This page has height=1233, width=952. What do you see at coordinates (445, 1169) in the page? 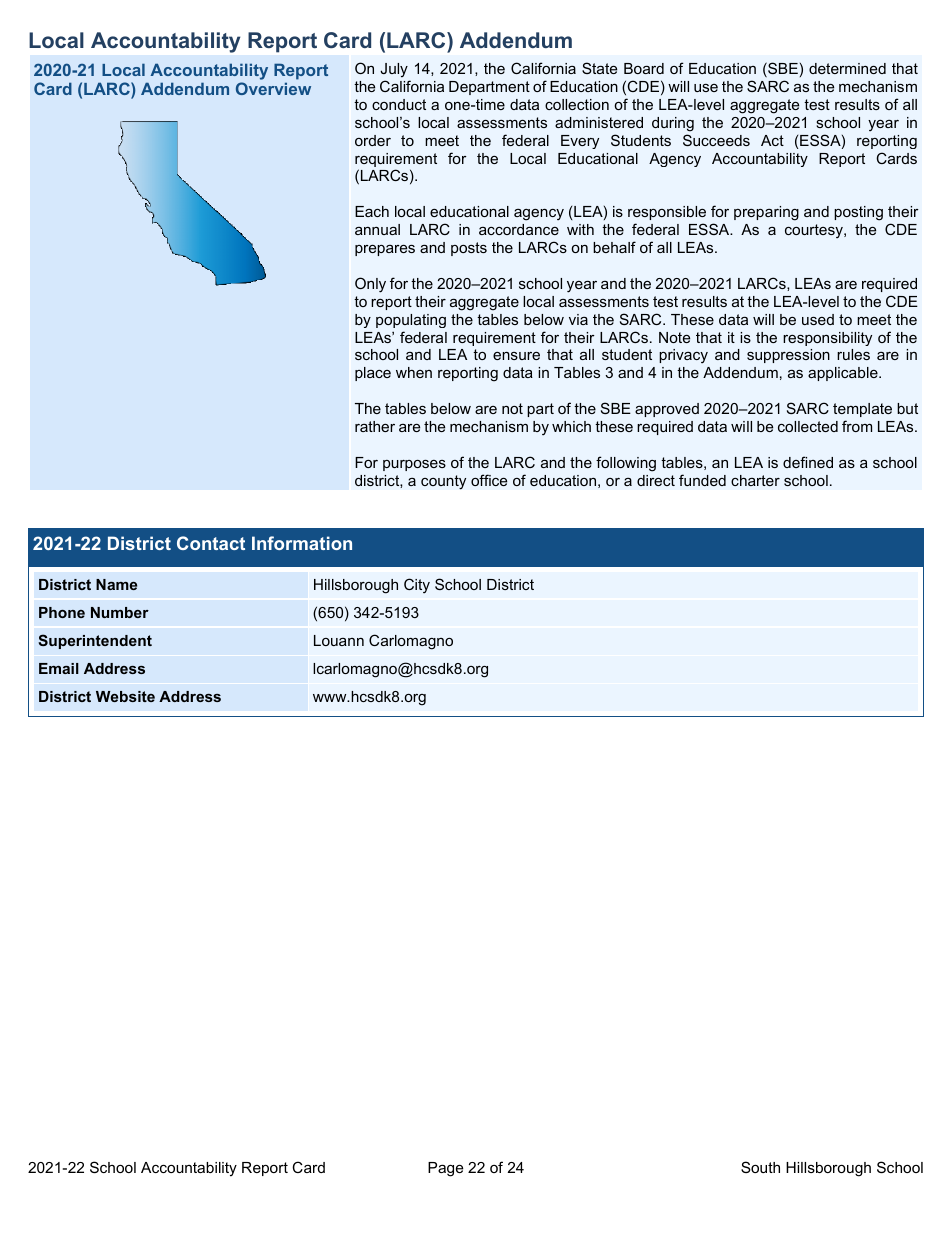
I see `Page` at bounding box center [445, 1169].
